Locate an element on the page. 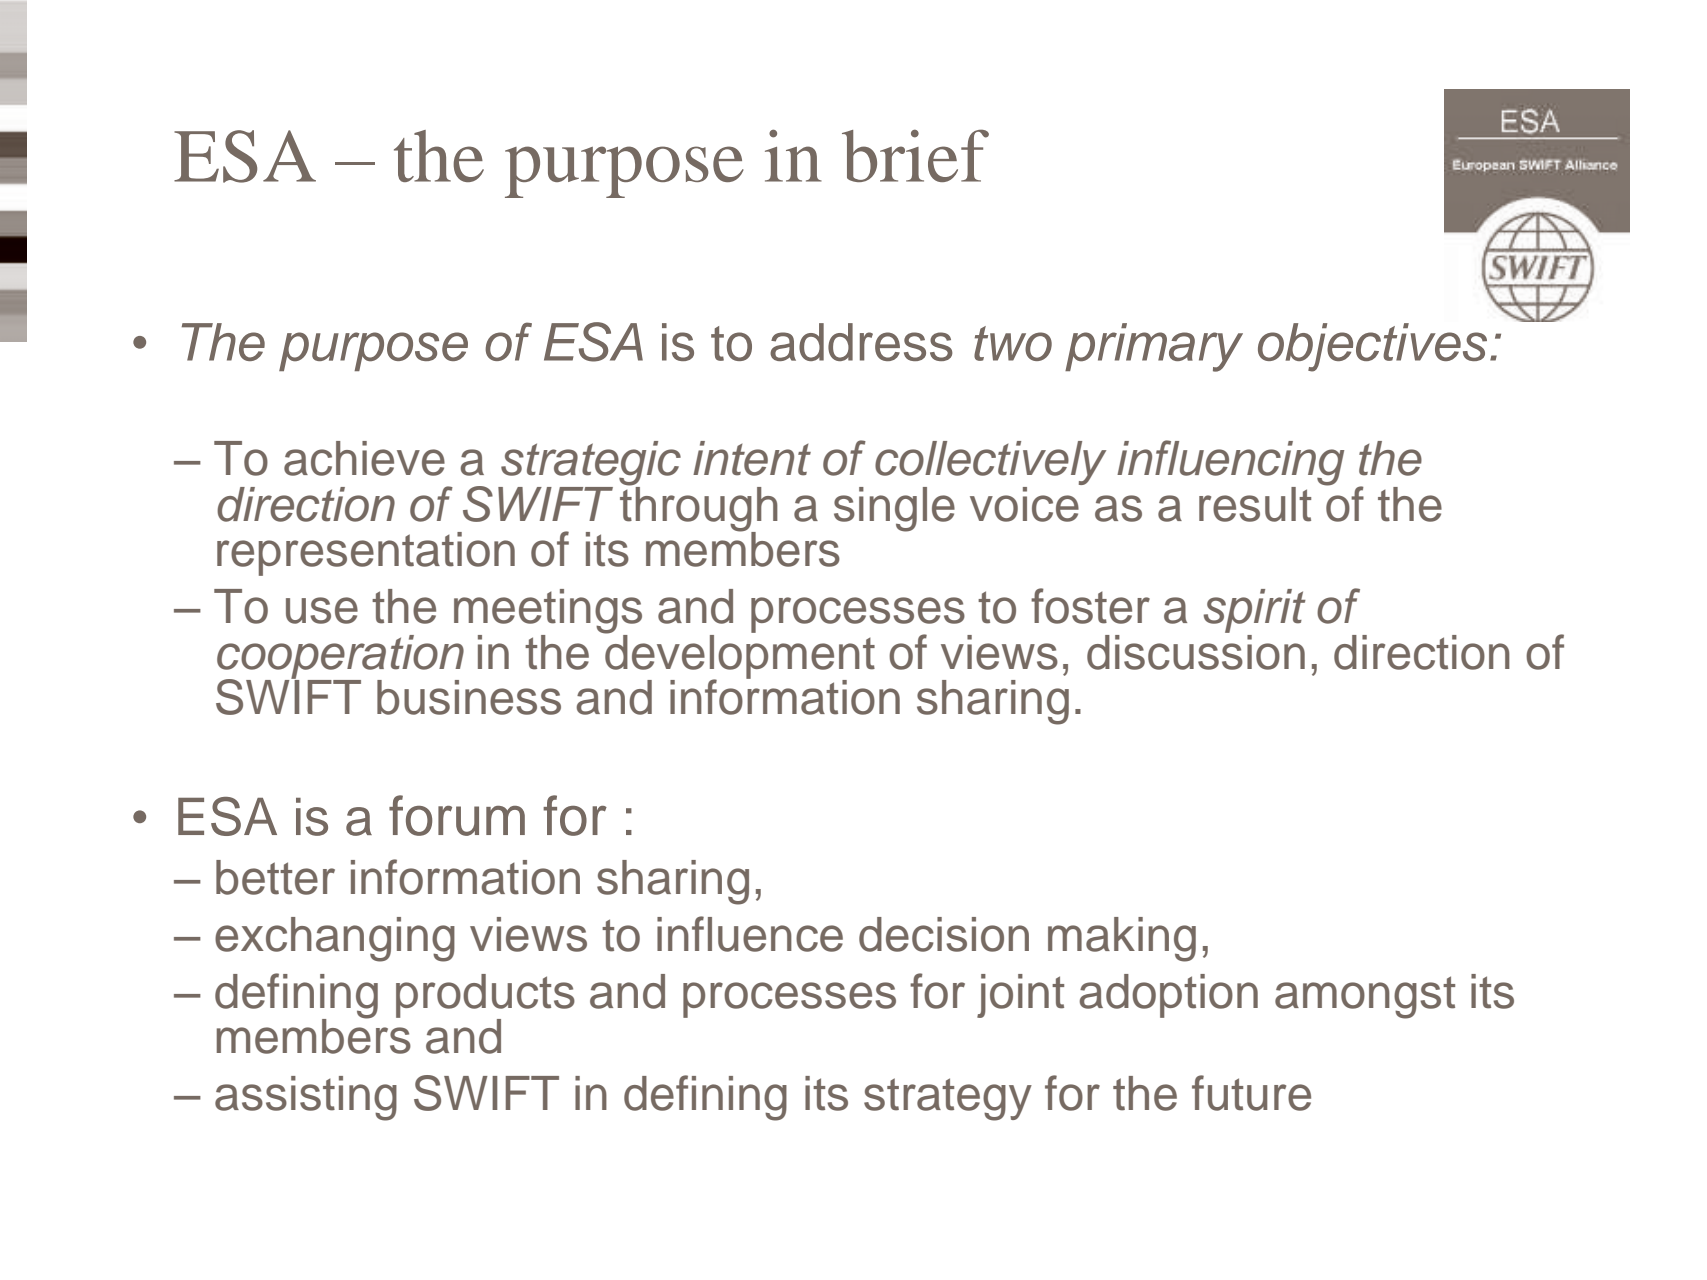 Image resolution: width=1707 pixels, height=1280 pixels. making is located at coordinates (1122, 939).
